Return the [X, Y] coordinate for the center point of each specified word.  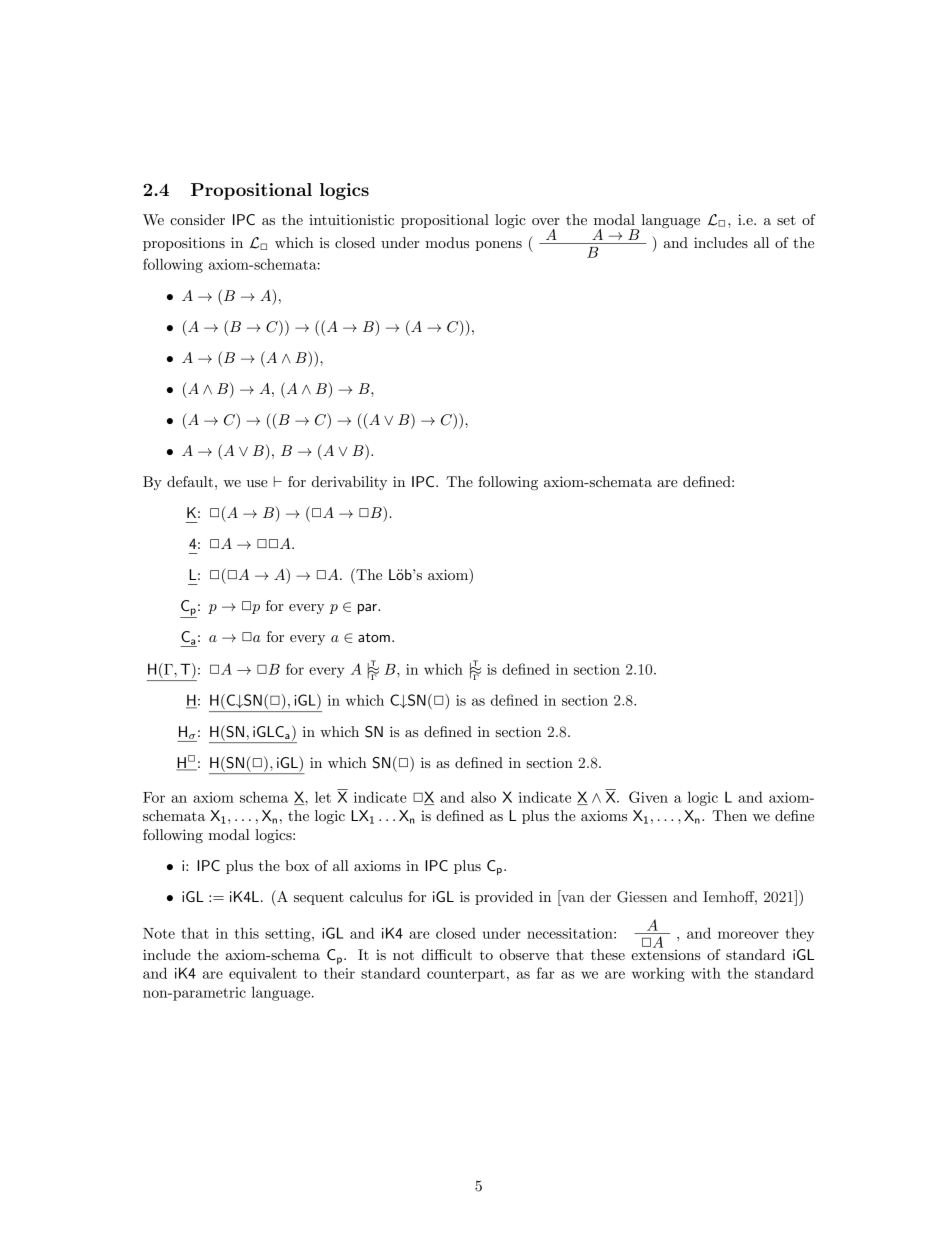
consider [197, 219]
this [247, 933]
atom [374, 637]
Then [729, 815]
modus [447, 242]
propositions [184, 244]
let [323, 797]
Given [648, 797]
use [257, 483]
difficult [447, 954]
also [483, 797]
